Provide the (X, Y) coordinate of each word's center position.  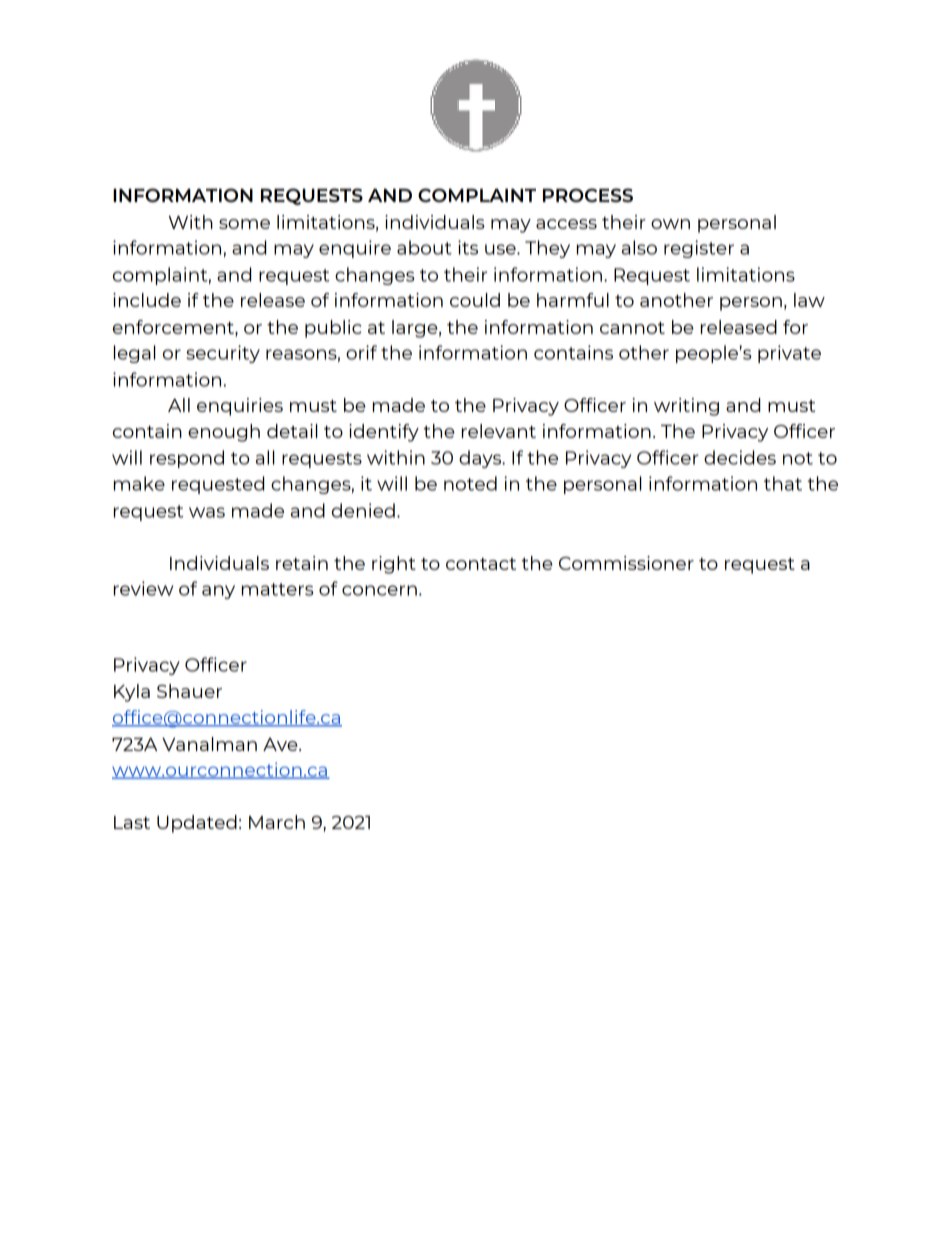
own (670, 224)
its (468, 247)
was (207, 512)
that (783, 483)
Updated (197, 824)
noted (470, 483)
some (244, 224)
